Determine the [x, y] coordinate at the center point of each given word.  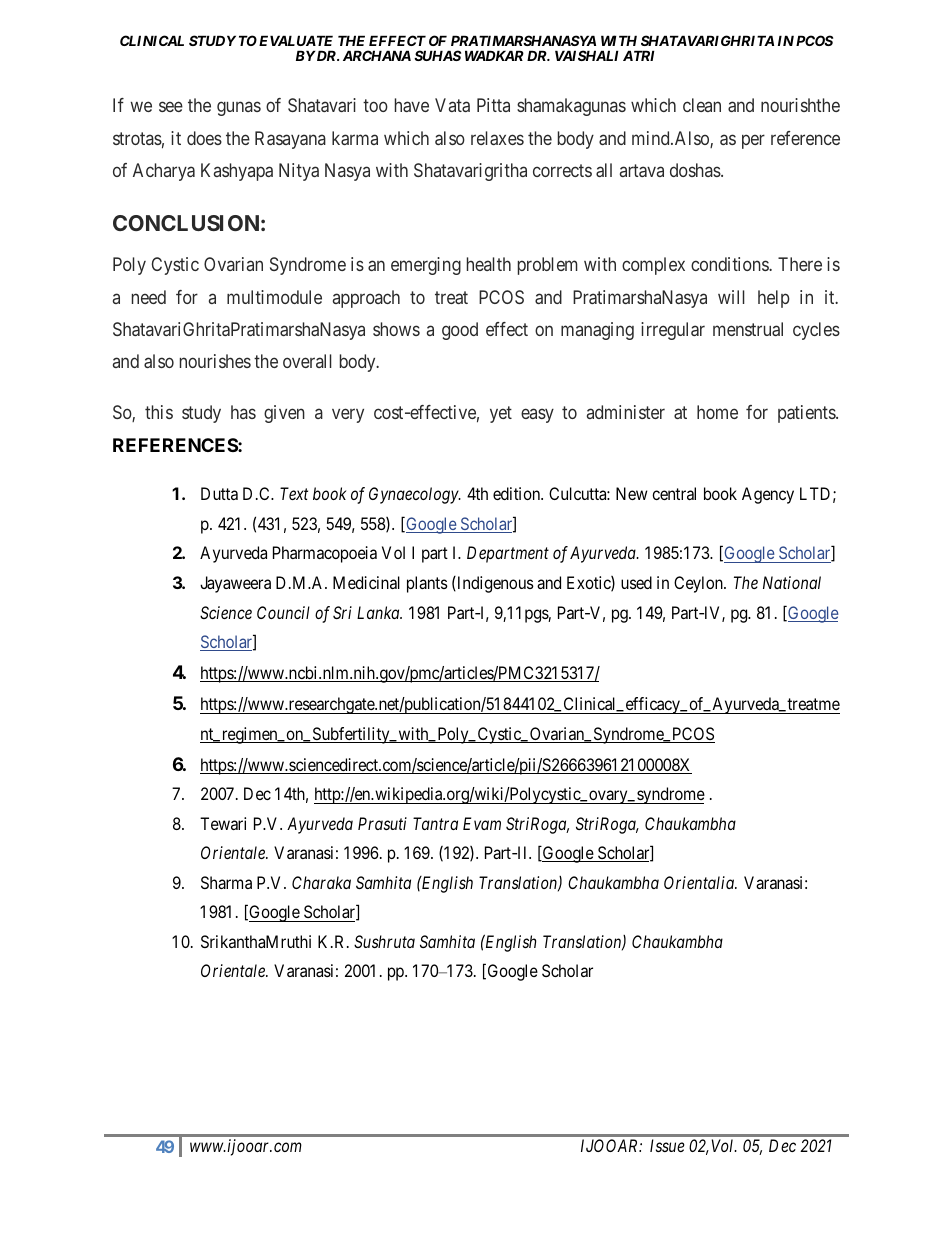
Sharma [226, 882]
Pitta [493, 105]
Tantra [435, 823]
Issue [667, 1145]
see [171, 107]
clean [702, 105]
